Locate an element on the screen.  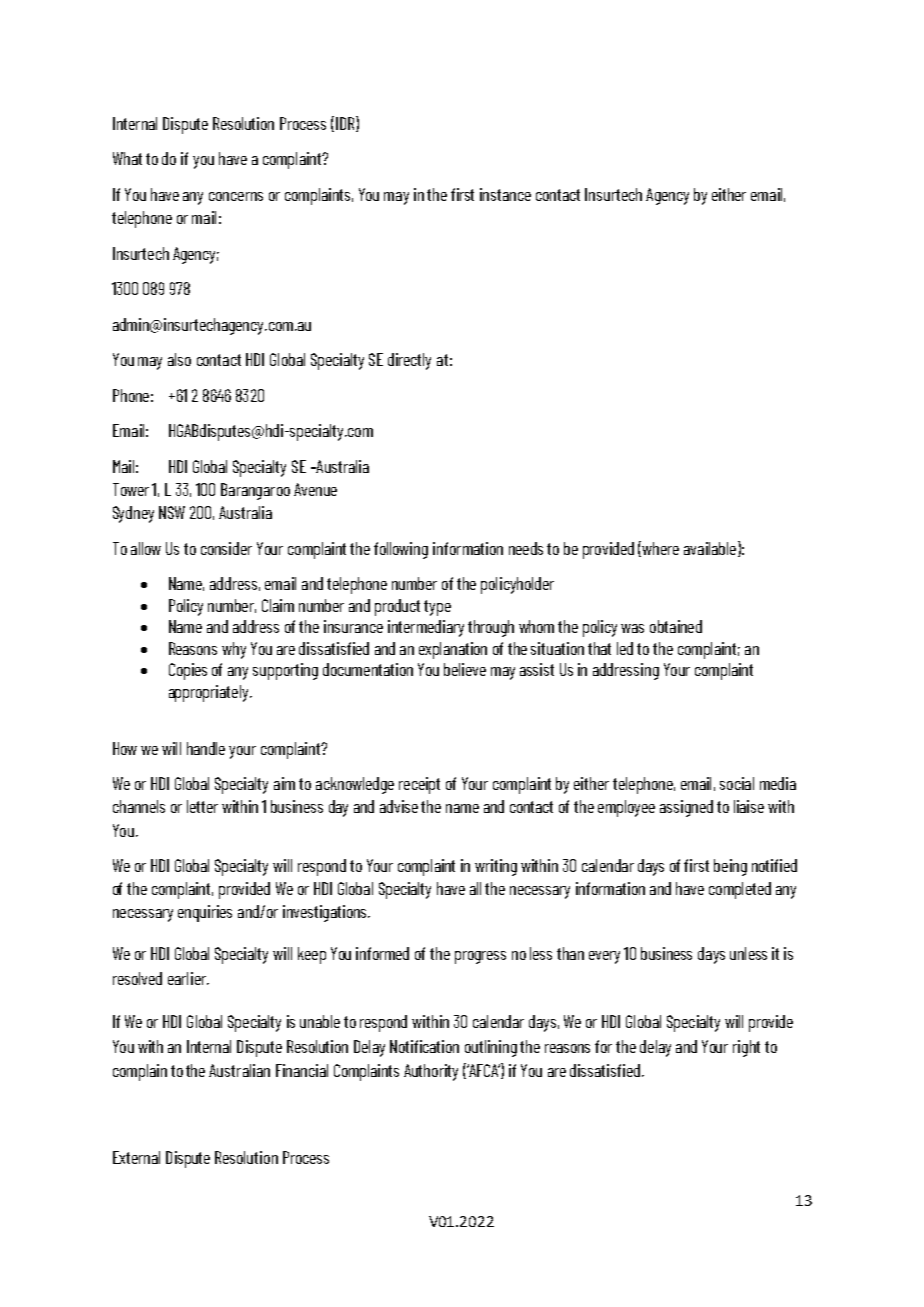
being is located at coordinates (730, 867).
